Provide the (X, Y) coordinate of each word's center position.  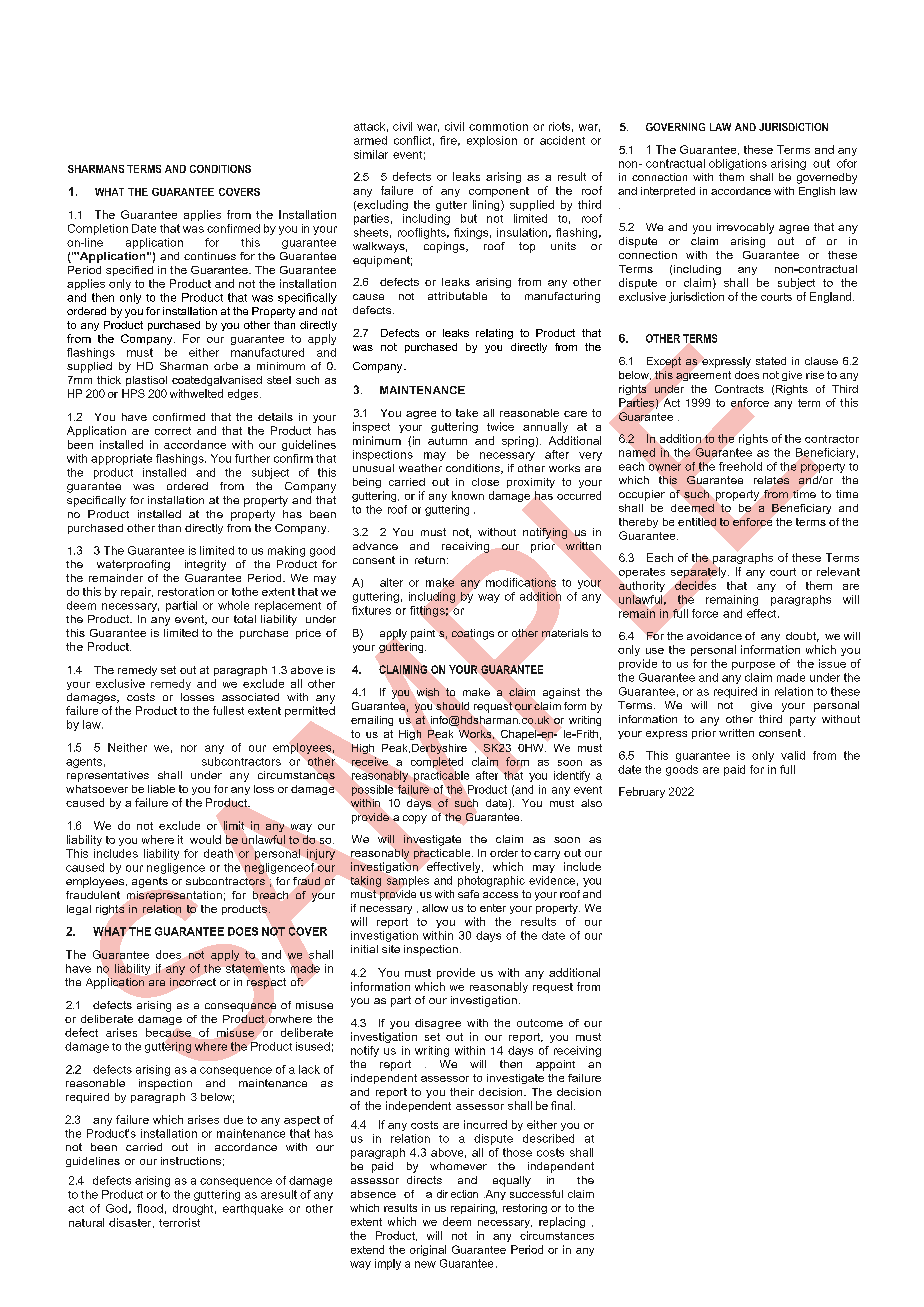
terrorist (179, 1222)
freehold (740, 466)
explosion (492, 141)
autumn (447, 441)
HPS (133, 393)
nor (189, 748)
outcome (540, 1023)
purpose (753, 666)
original (428, 1250)
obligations (738, 164)
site (391, 949)
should (452, 706)
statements (255, 968)
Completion (98, 229)
